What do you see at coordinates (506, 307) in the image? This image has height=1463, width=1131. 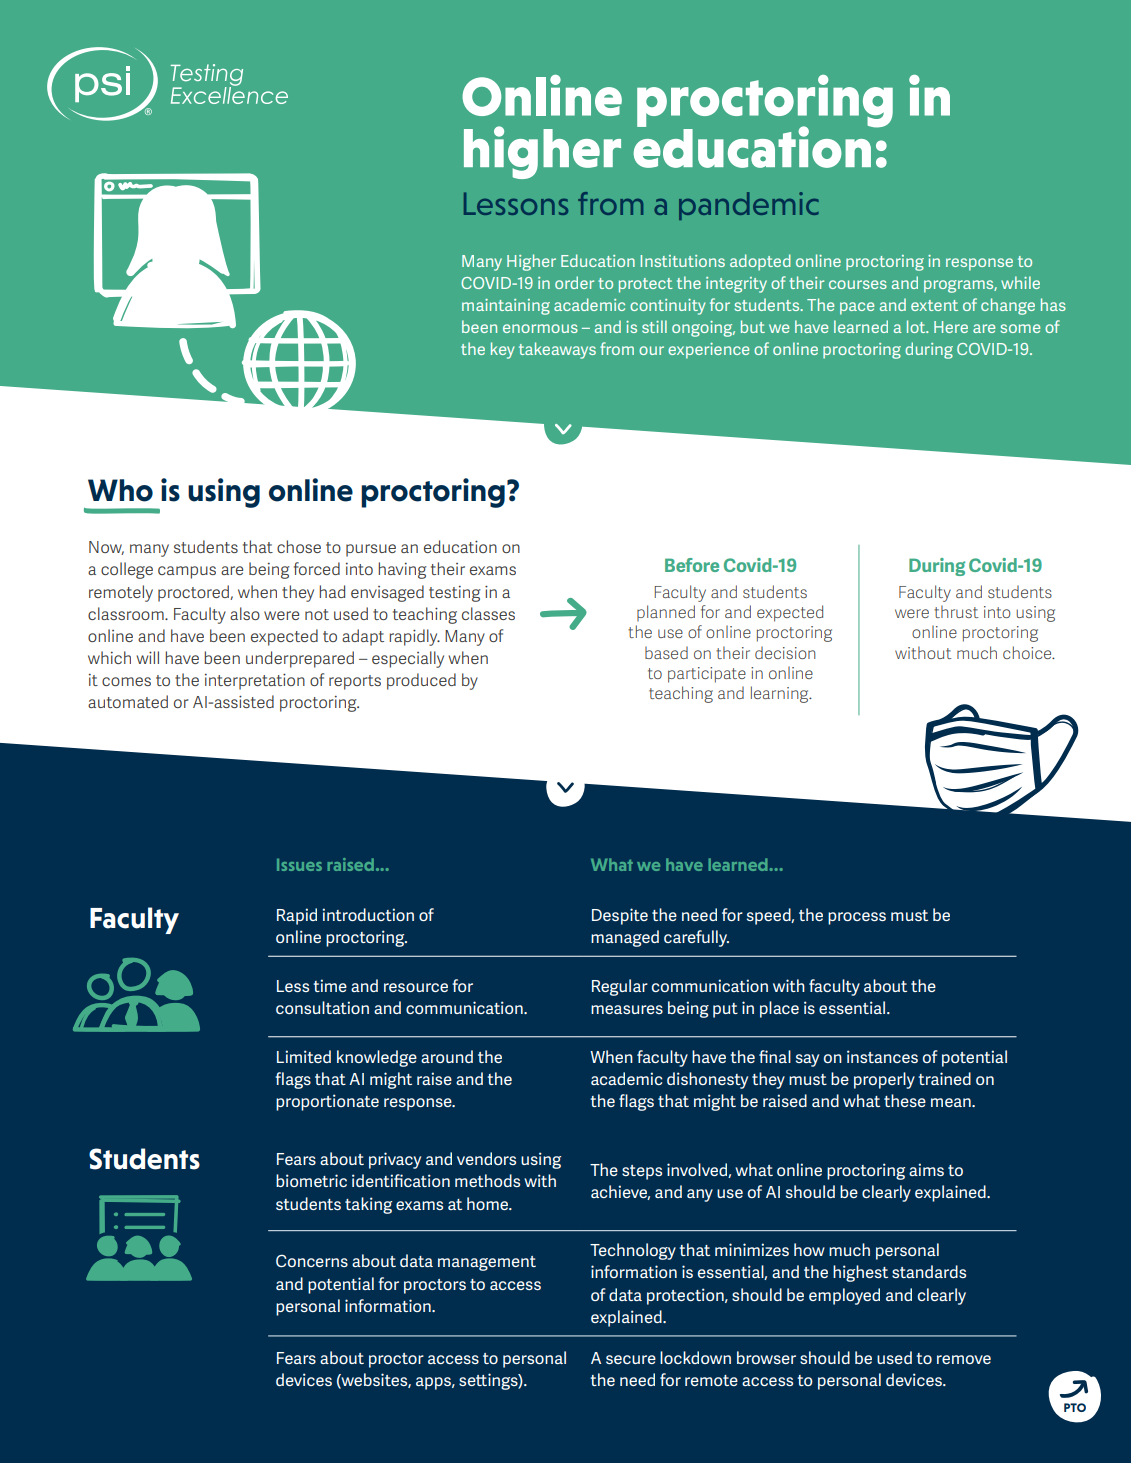 I see `maintaining` at bounding box center [506, 307].
